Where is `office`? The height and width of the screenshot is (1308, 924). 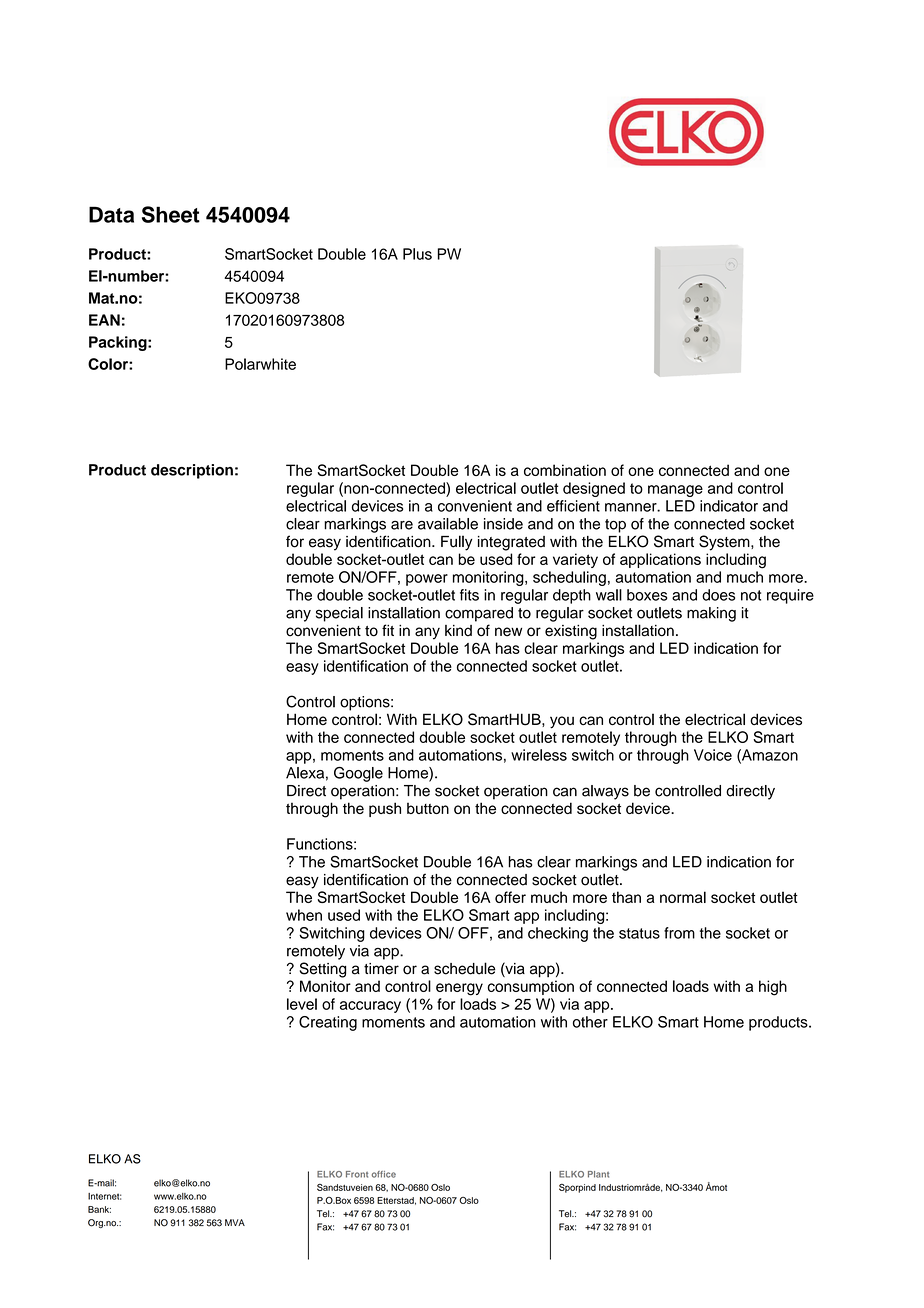
office is located at coordinates (384, 1174).
